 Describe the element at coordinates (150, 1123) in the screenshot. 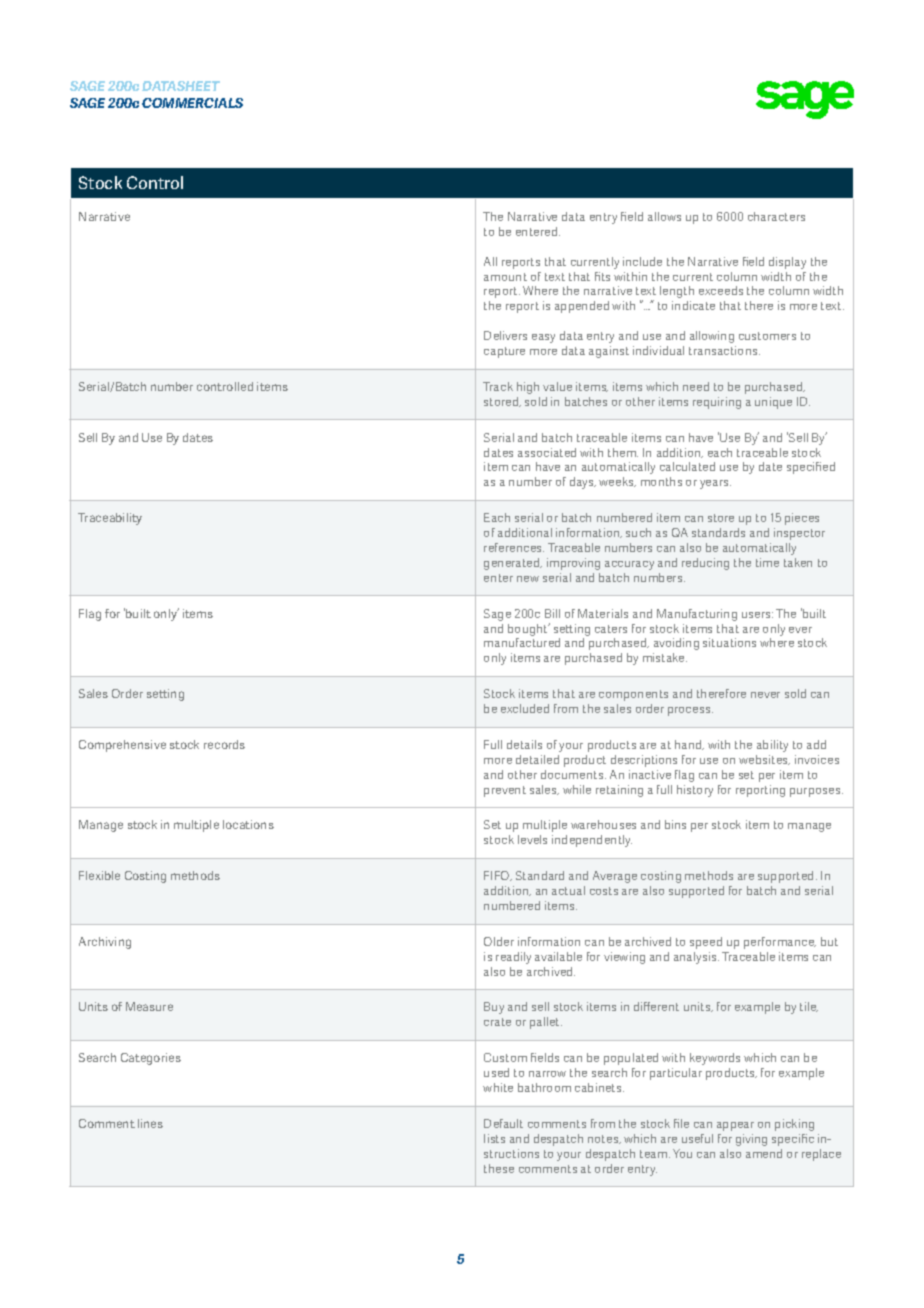

I see `lines` at that location.
